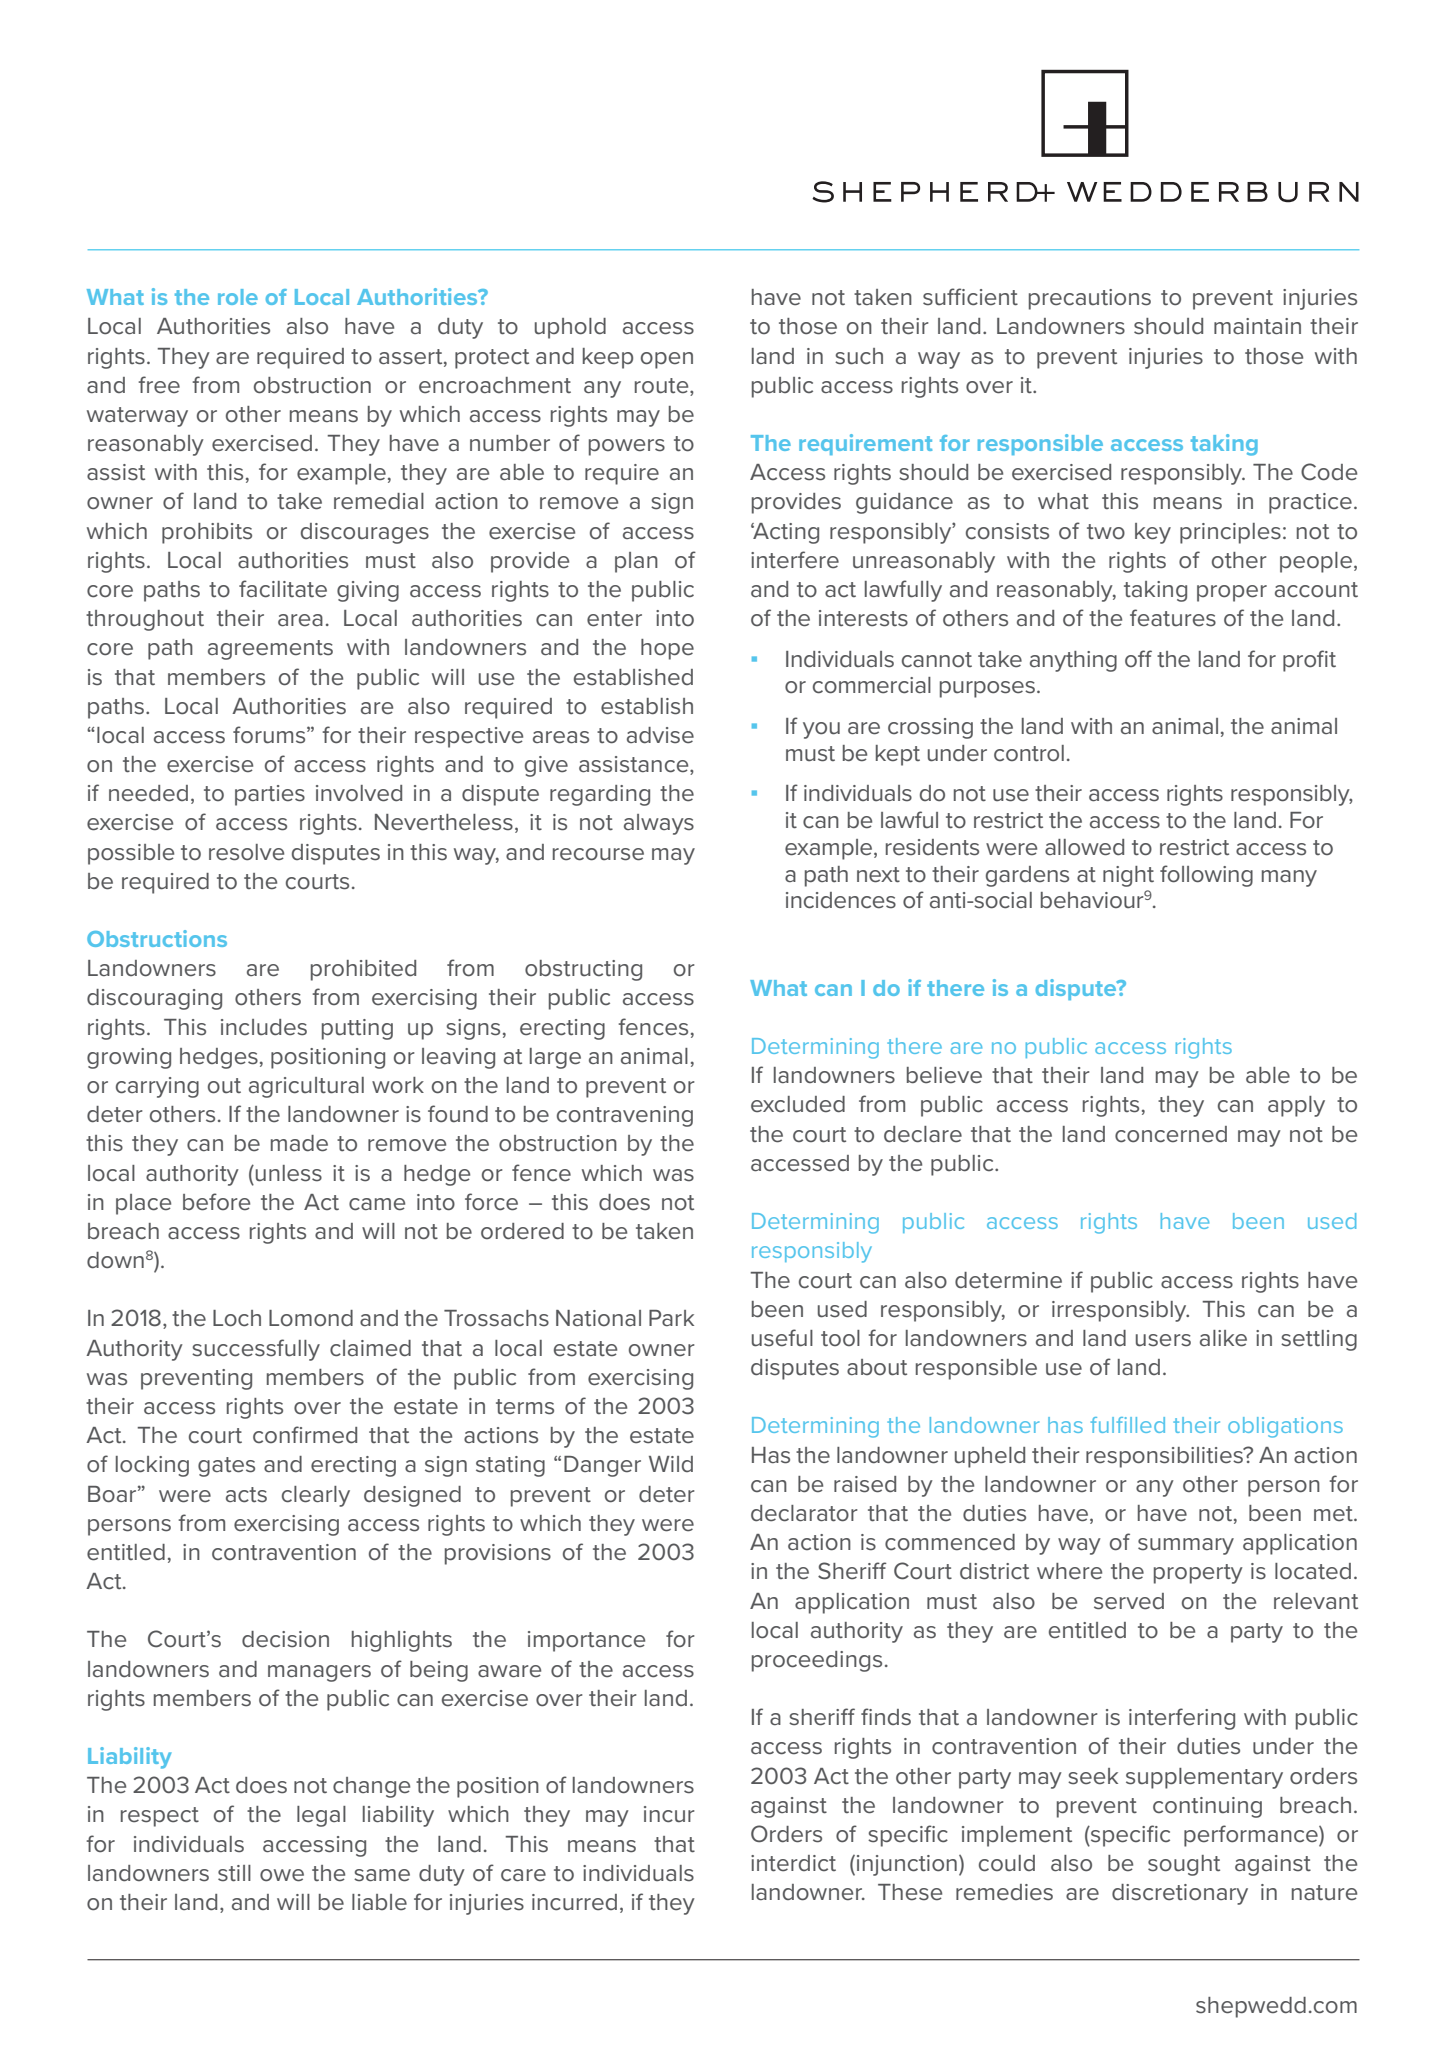 The height and width of the screenshot is (2047, 1447). Describe the element at coordinates (798, 1104) in the screenshot. I see `excluded` at that location.
